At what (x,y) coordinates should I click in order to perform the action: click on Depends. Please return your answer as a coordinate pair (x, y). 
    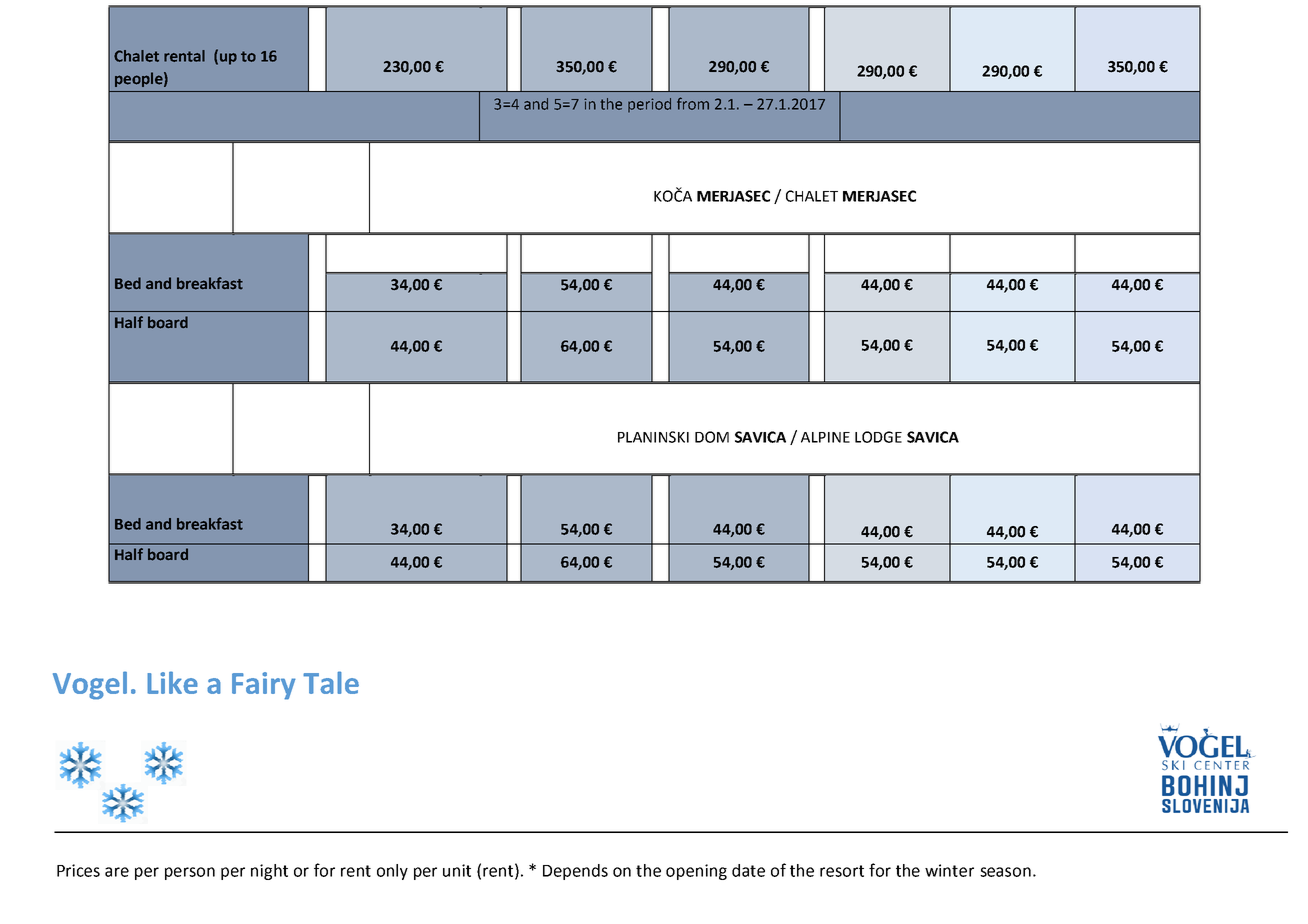
    Looking at the image, I should click on (575, 872).
